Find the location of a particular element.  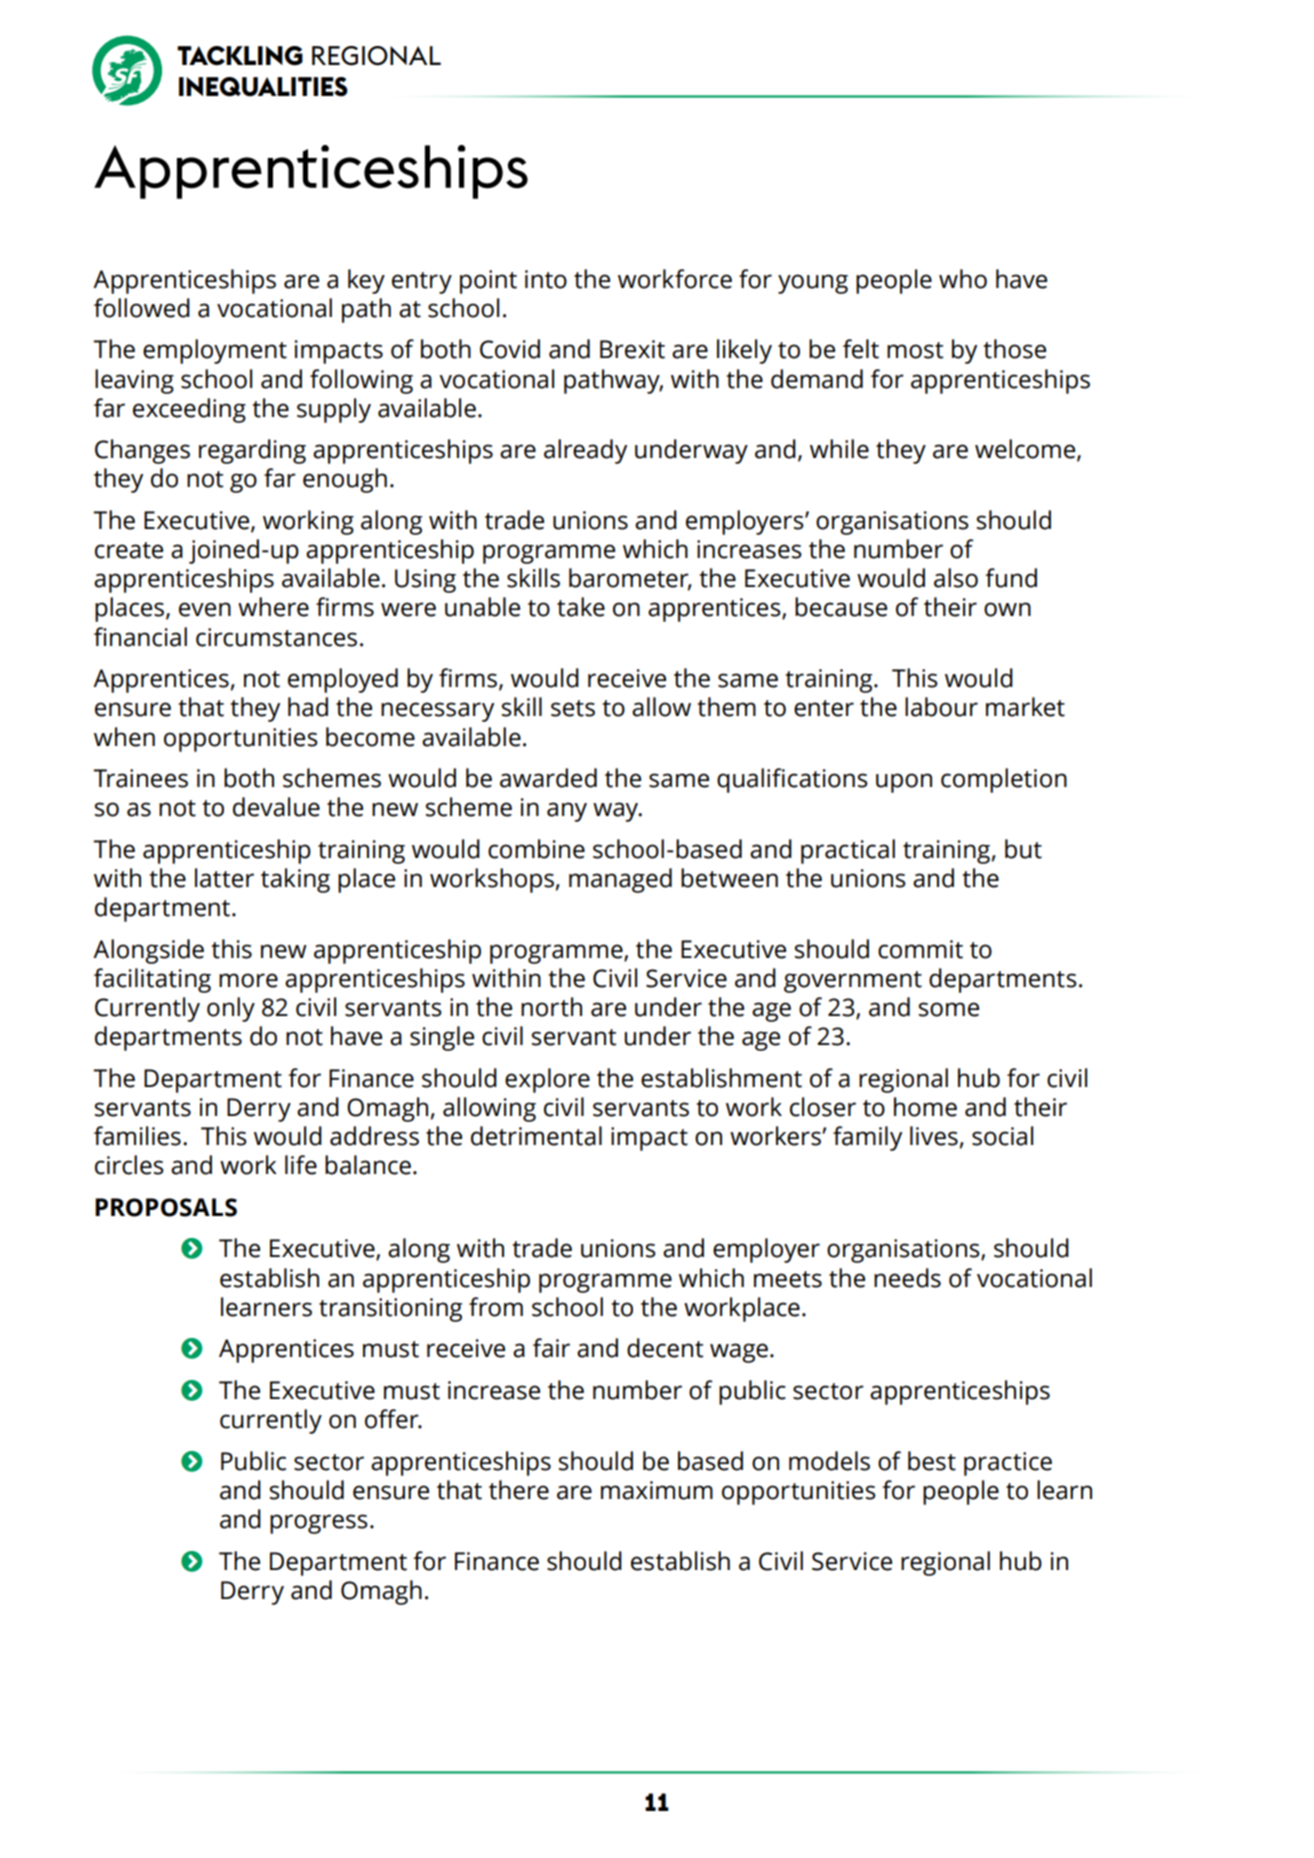

into is located at coordinates (546, 279).
